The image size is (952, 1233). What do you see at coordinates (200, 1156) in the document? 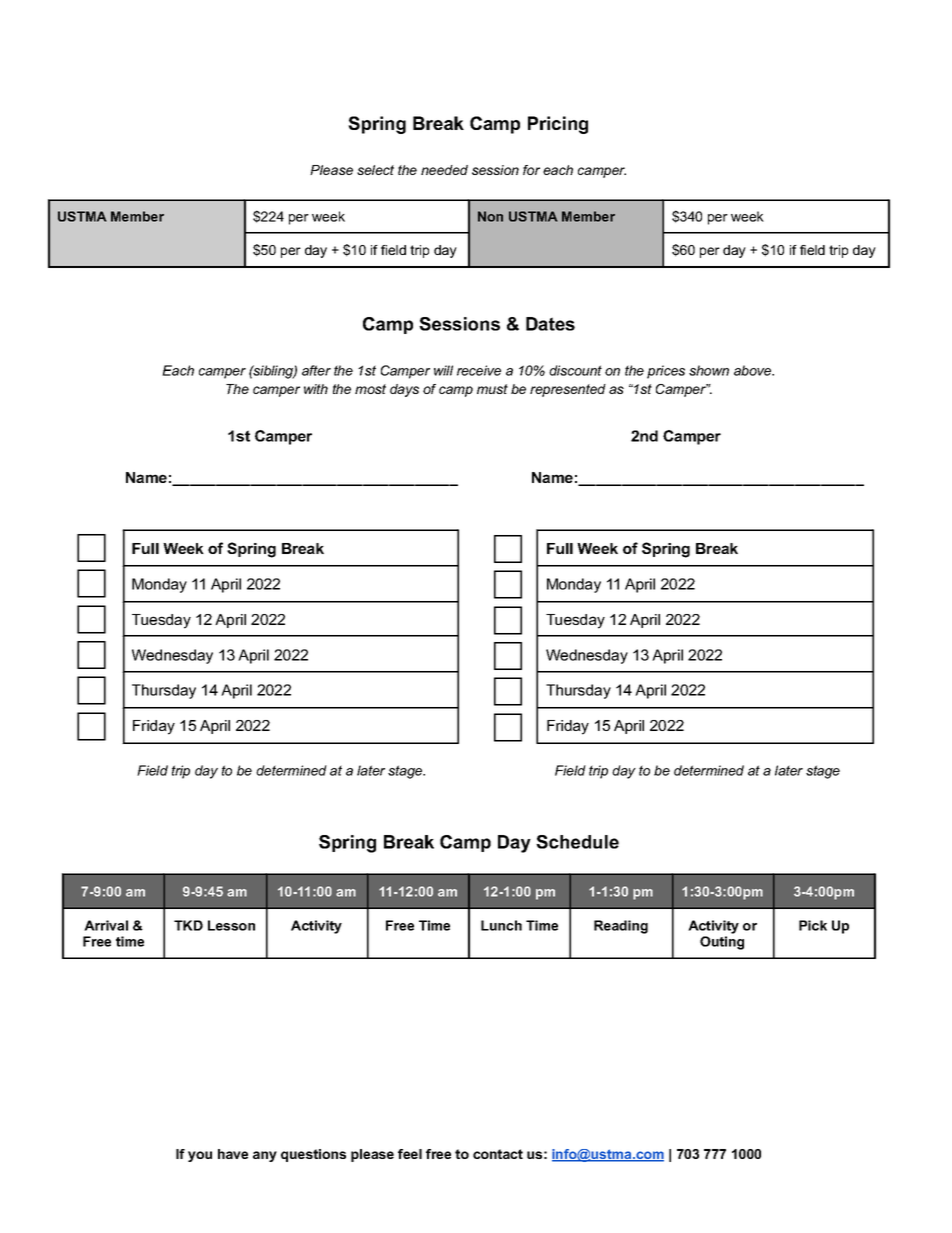
I see `you` at bounding box center [200, 1156].
